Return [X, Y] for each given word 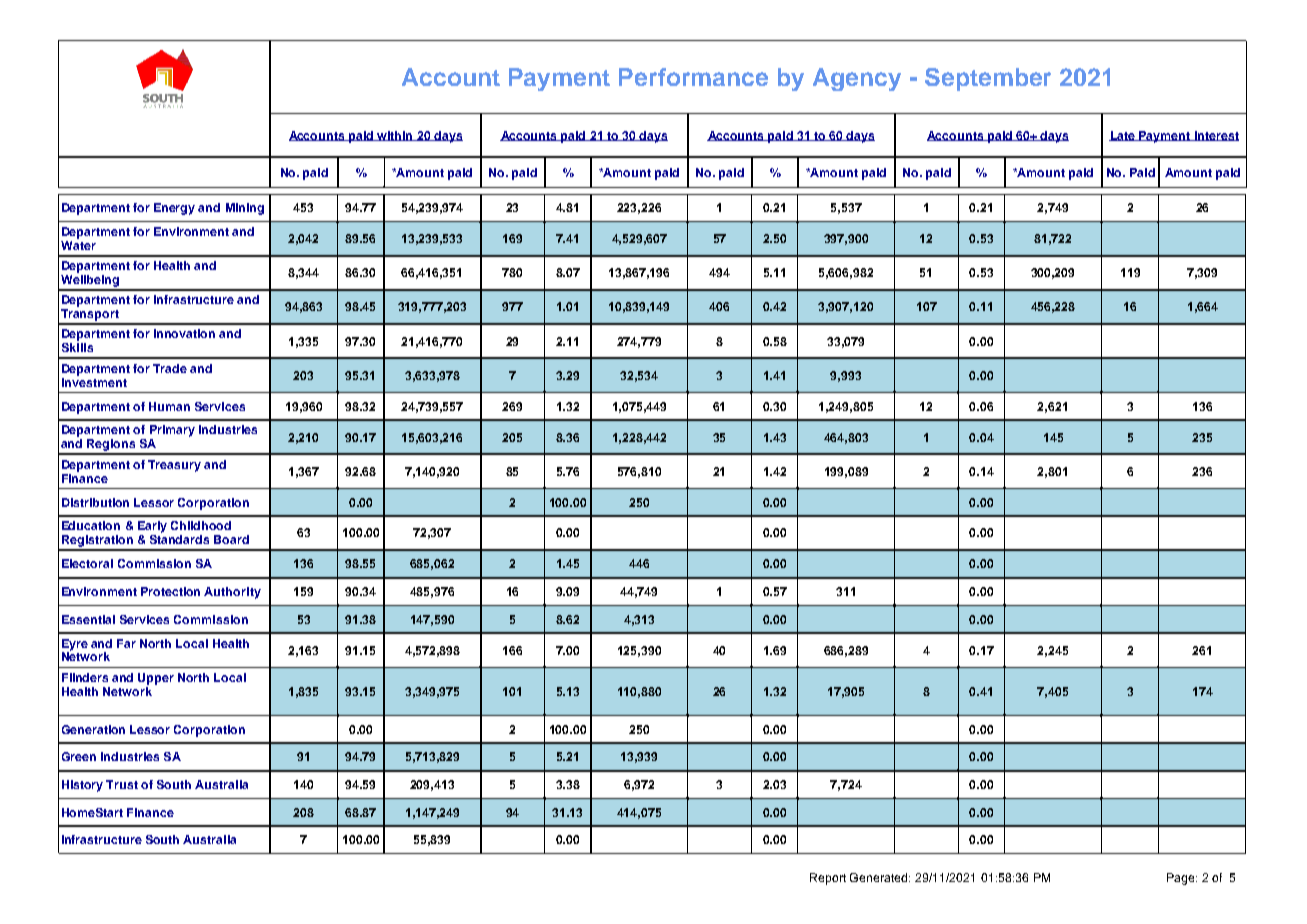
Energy [174, 209]
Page [1182, 879]
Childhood [201, 525]
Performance [693, 77]
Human [169, 406]
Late [1123, 136]
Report [828, 879]
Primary [172, 432]
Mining [245, 209]
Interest [1215, 136]
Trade [170, 368]
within [395, 136]
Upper [156, 679]
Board [231, 539]
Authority [232, 593]
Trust [122, 784]
